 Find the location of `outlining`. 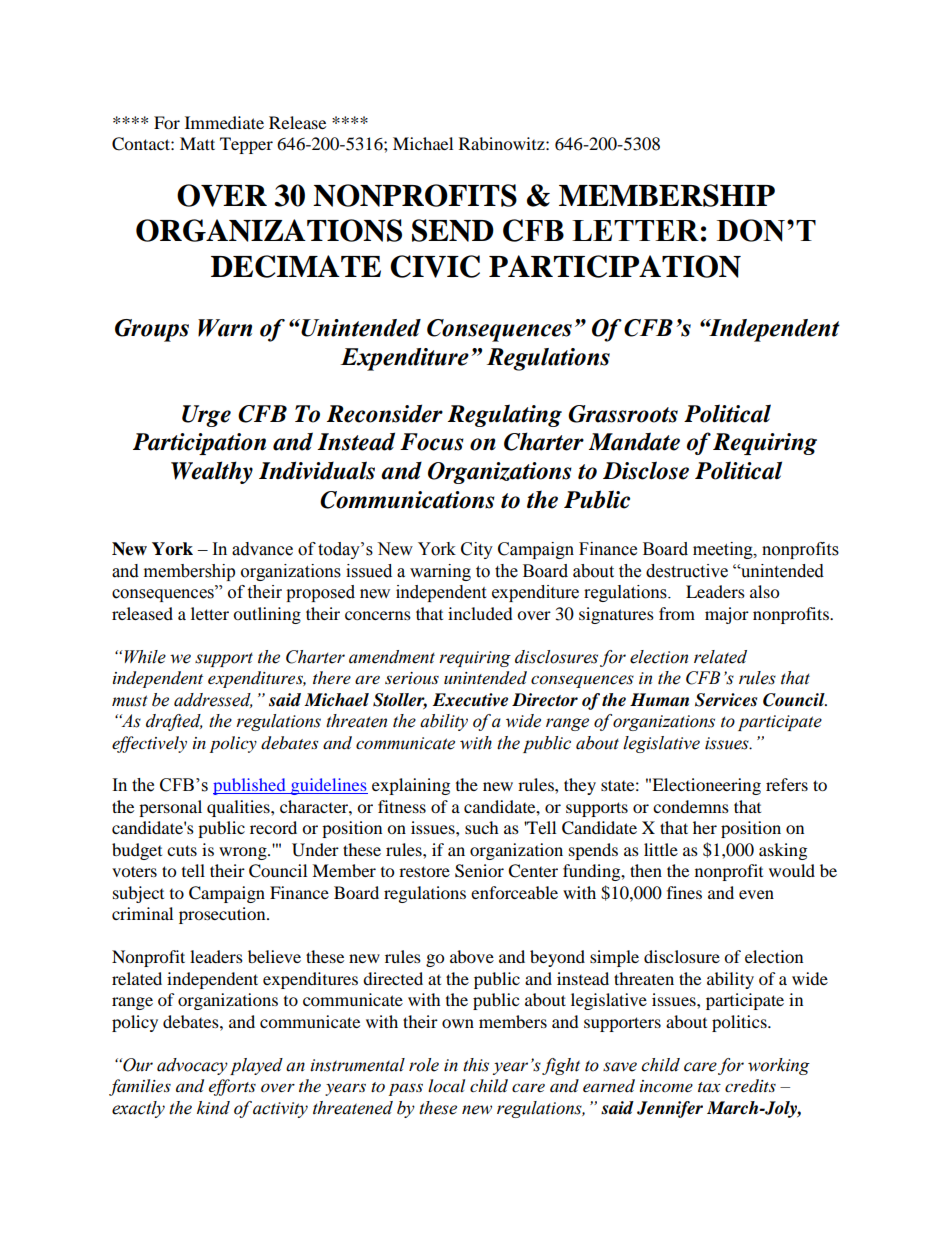

outlining is located at coordinates (267, 615).
